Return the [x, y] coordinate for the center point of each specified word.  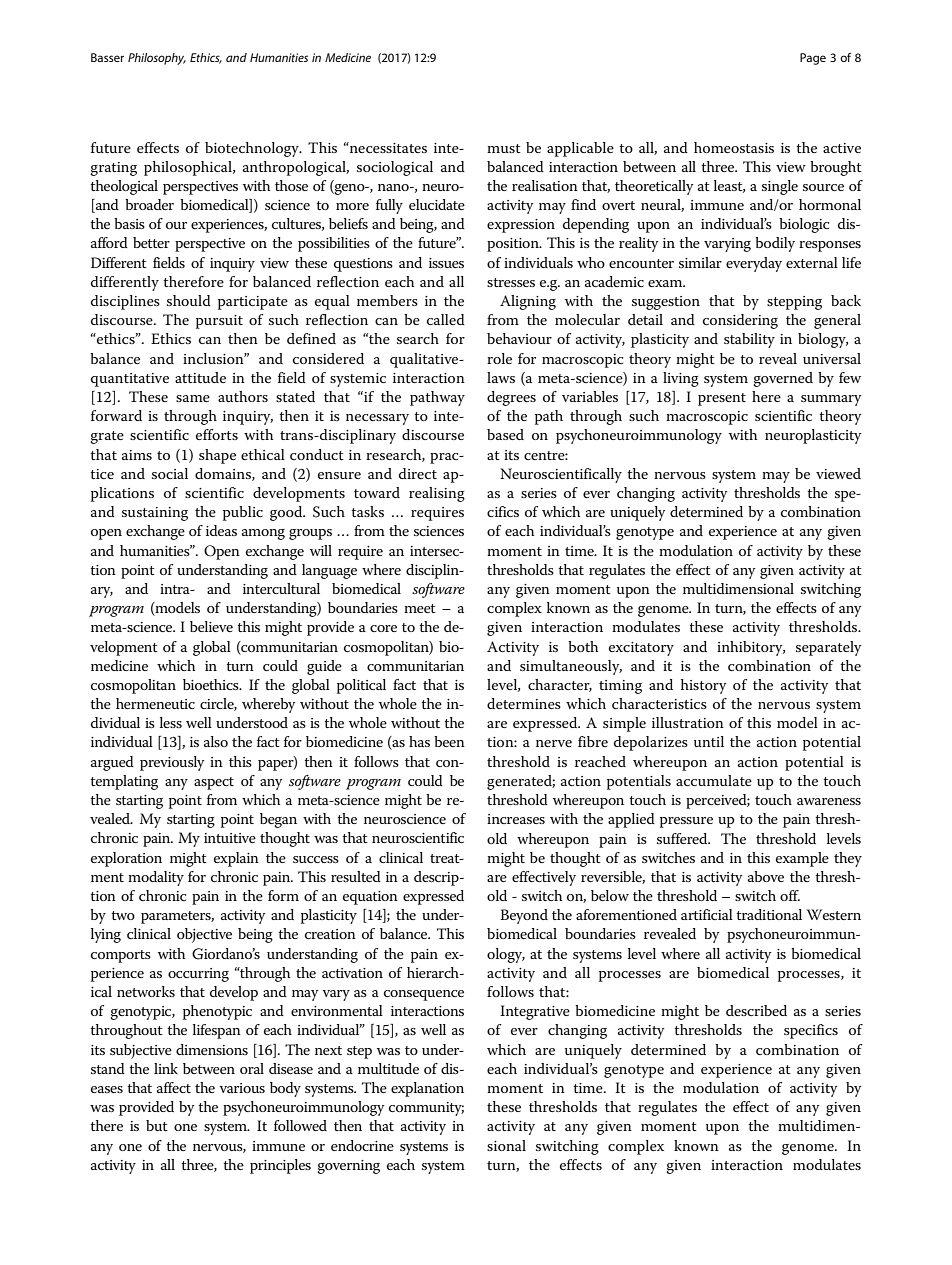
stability [749, 340]
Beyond [524, 916]
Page [813, 59]
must [504, 148]
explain [236, 859]
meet [420, 608]
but [157, 1125]
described [756, 1010]
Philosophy [157, 59]
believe [211, 626]
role [499, 358]
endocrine [362, 1145]
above [766, 876]
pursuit [219, 322]
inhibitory [751, 648]
